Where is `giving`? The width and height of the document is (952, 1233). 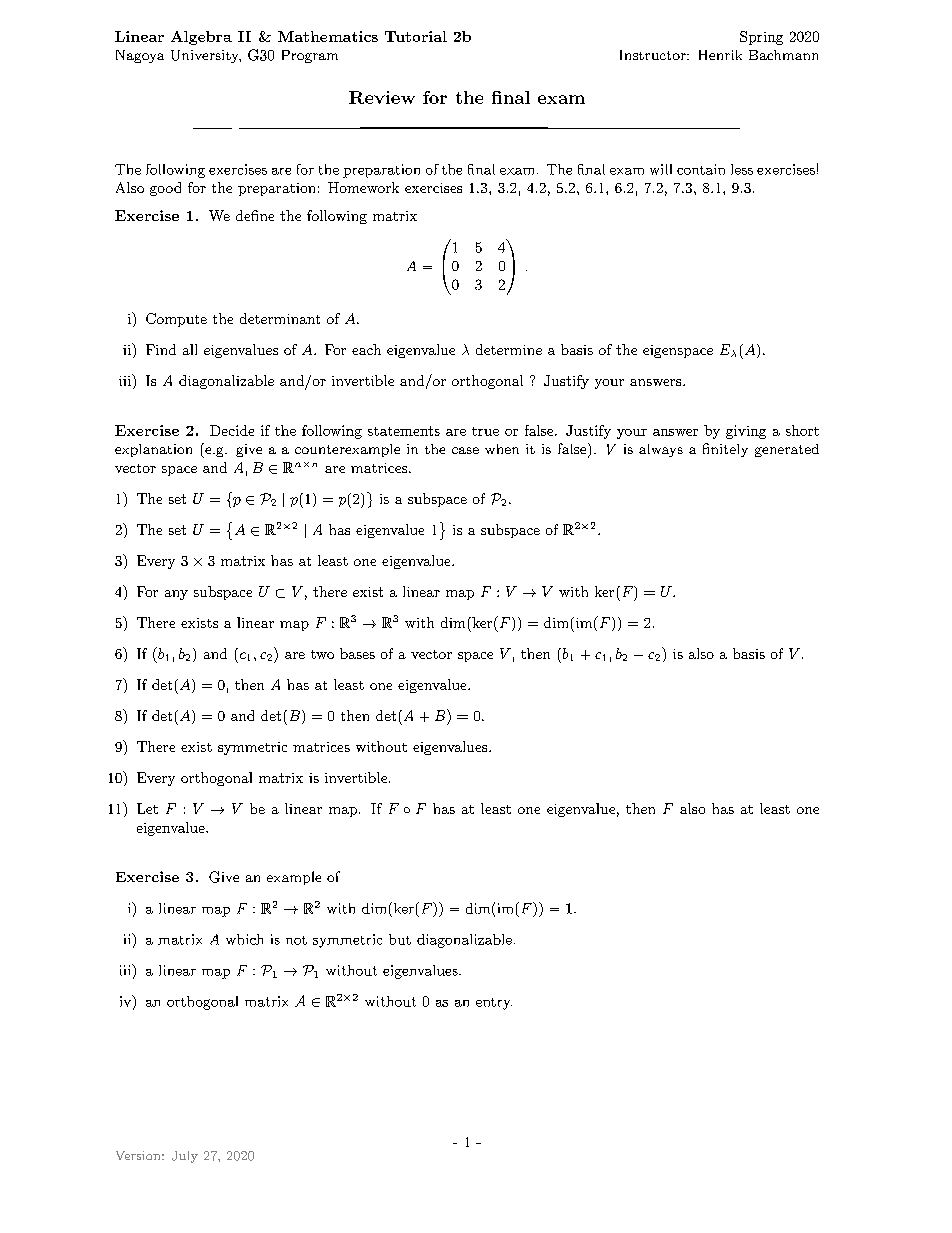
giving is located at coordinates (746, 432).
